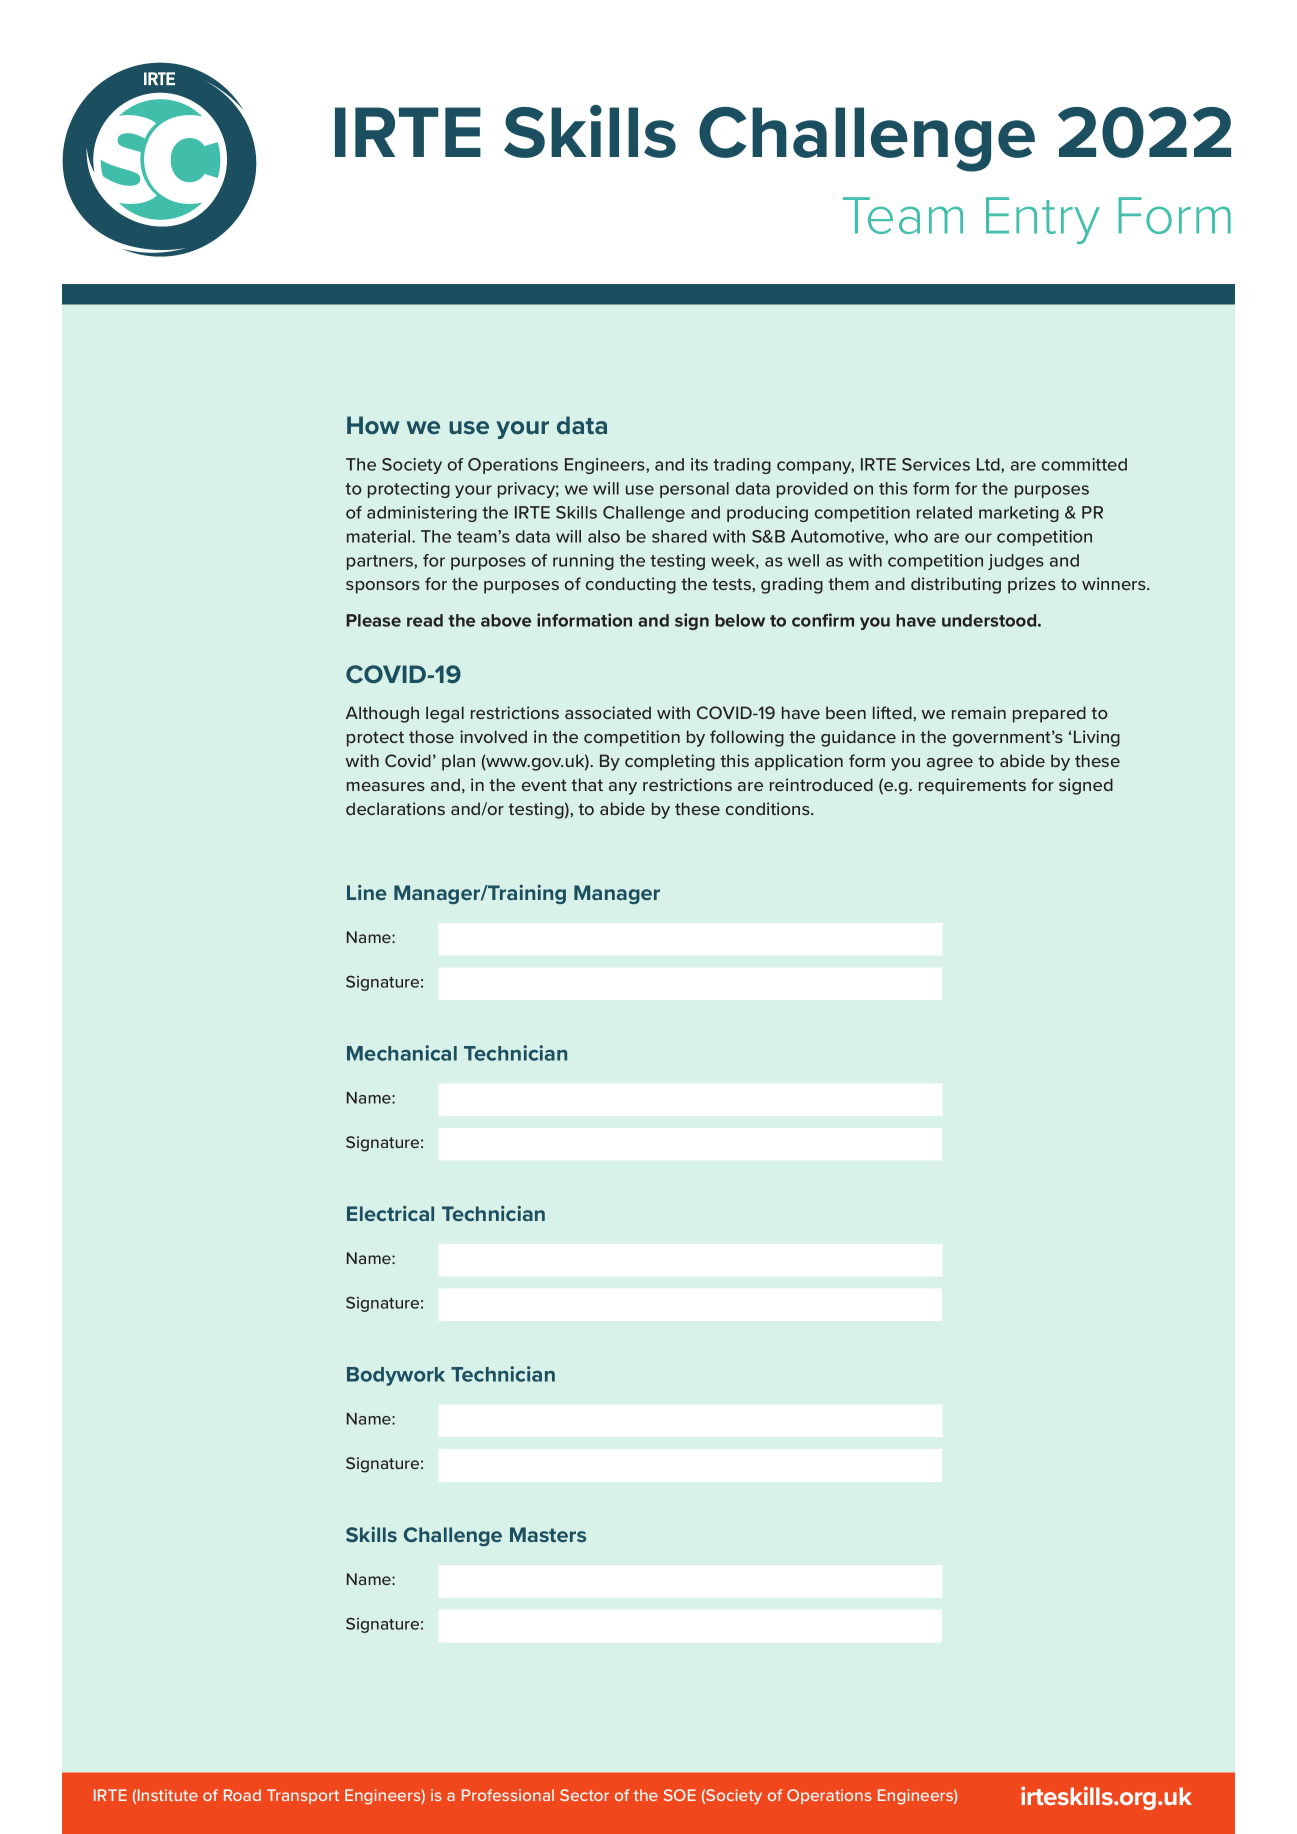 Image resolution: width=1297 pixels, height=1834 pixels. I want to click on conditions, so click(769, 808).
